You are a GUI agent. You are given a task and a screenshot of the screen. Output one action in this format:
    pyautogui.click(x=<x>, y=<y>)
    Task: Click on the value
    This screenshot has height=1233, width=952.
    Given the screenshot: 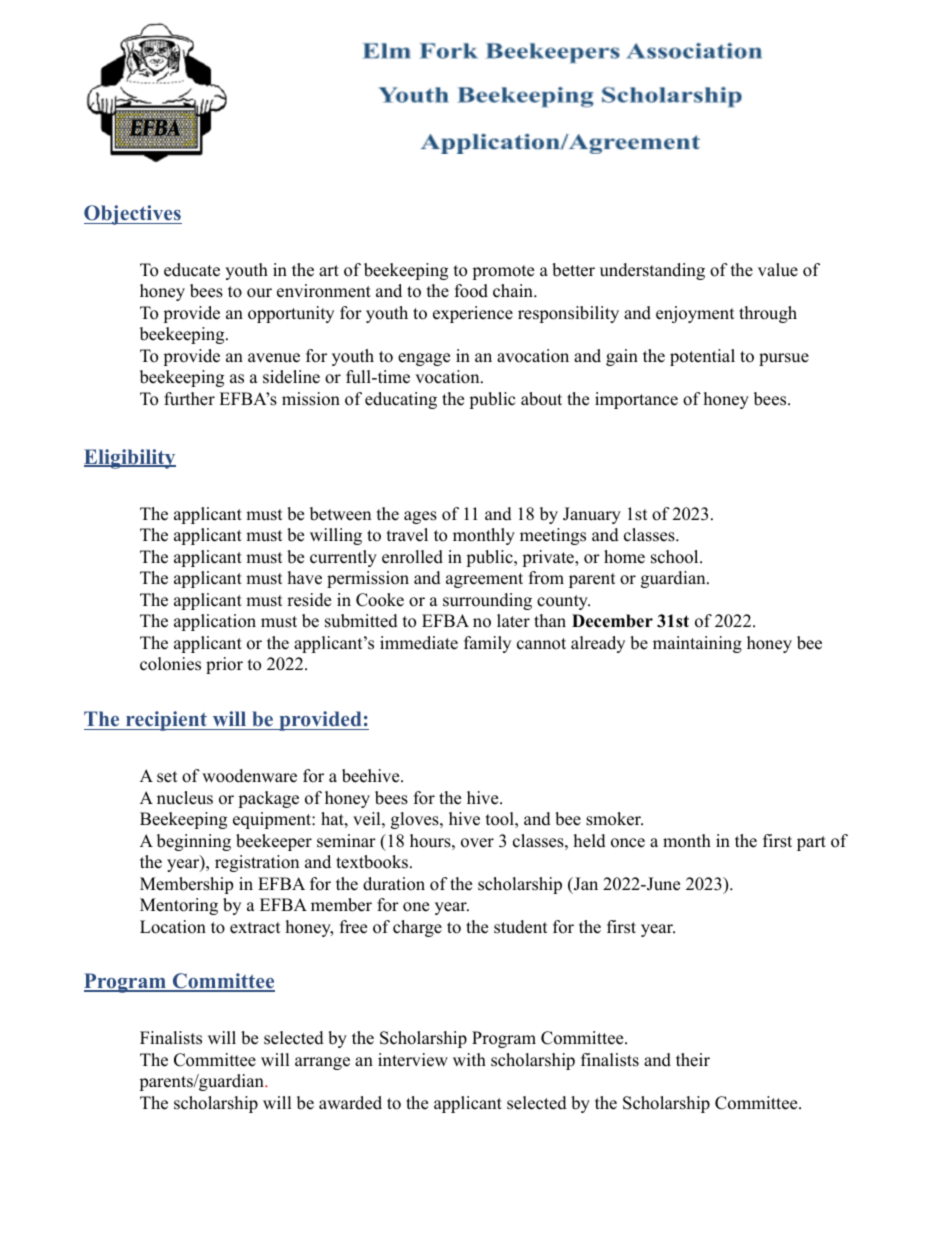 What is the action you would take?
    pyautogui.click(x=778, y=270)
